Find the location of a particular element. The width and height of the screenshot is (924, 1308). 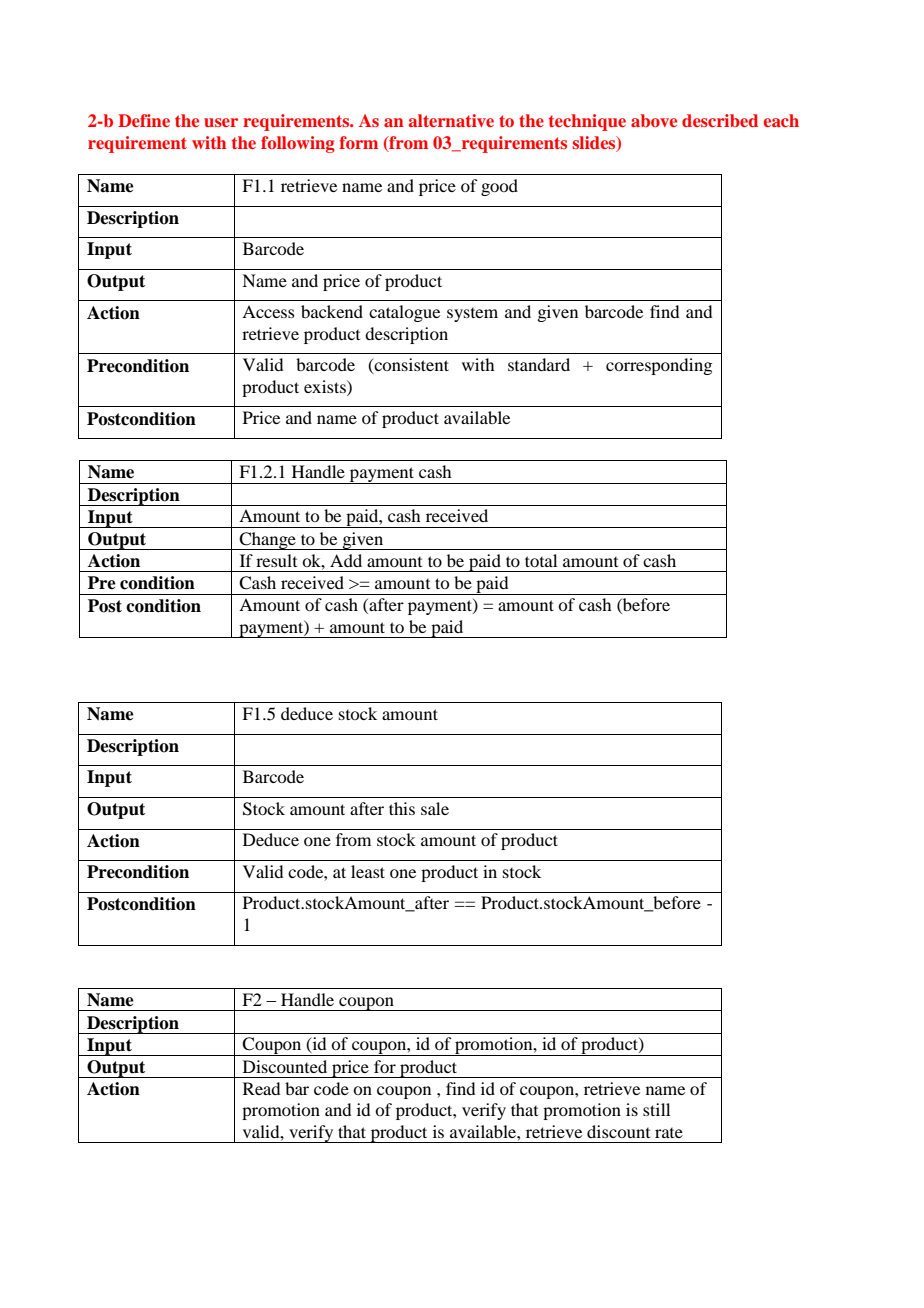

alternative is located at coordinates (451, 120).
